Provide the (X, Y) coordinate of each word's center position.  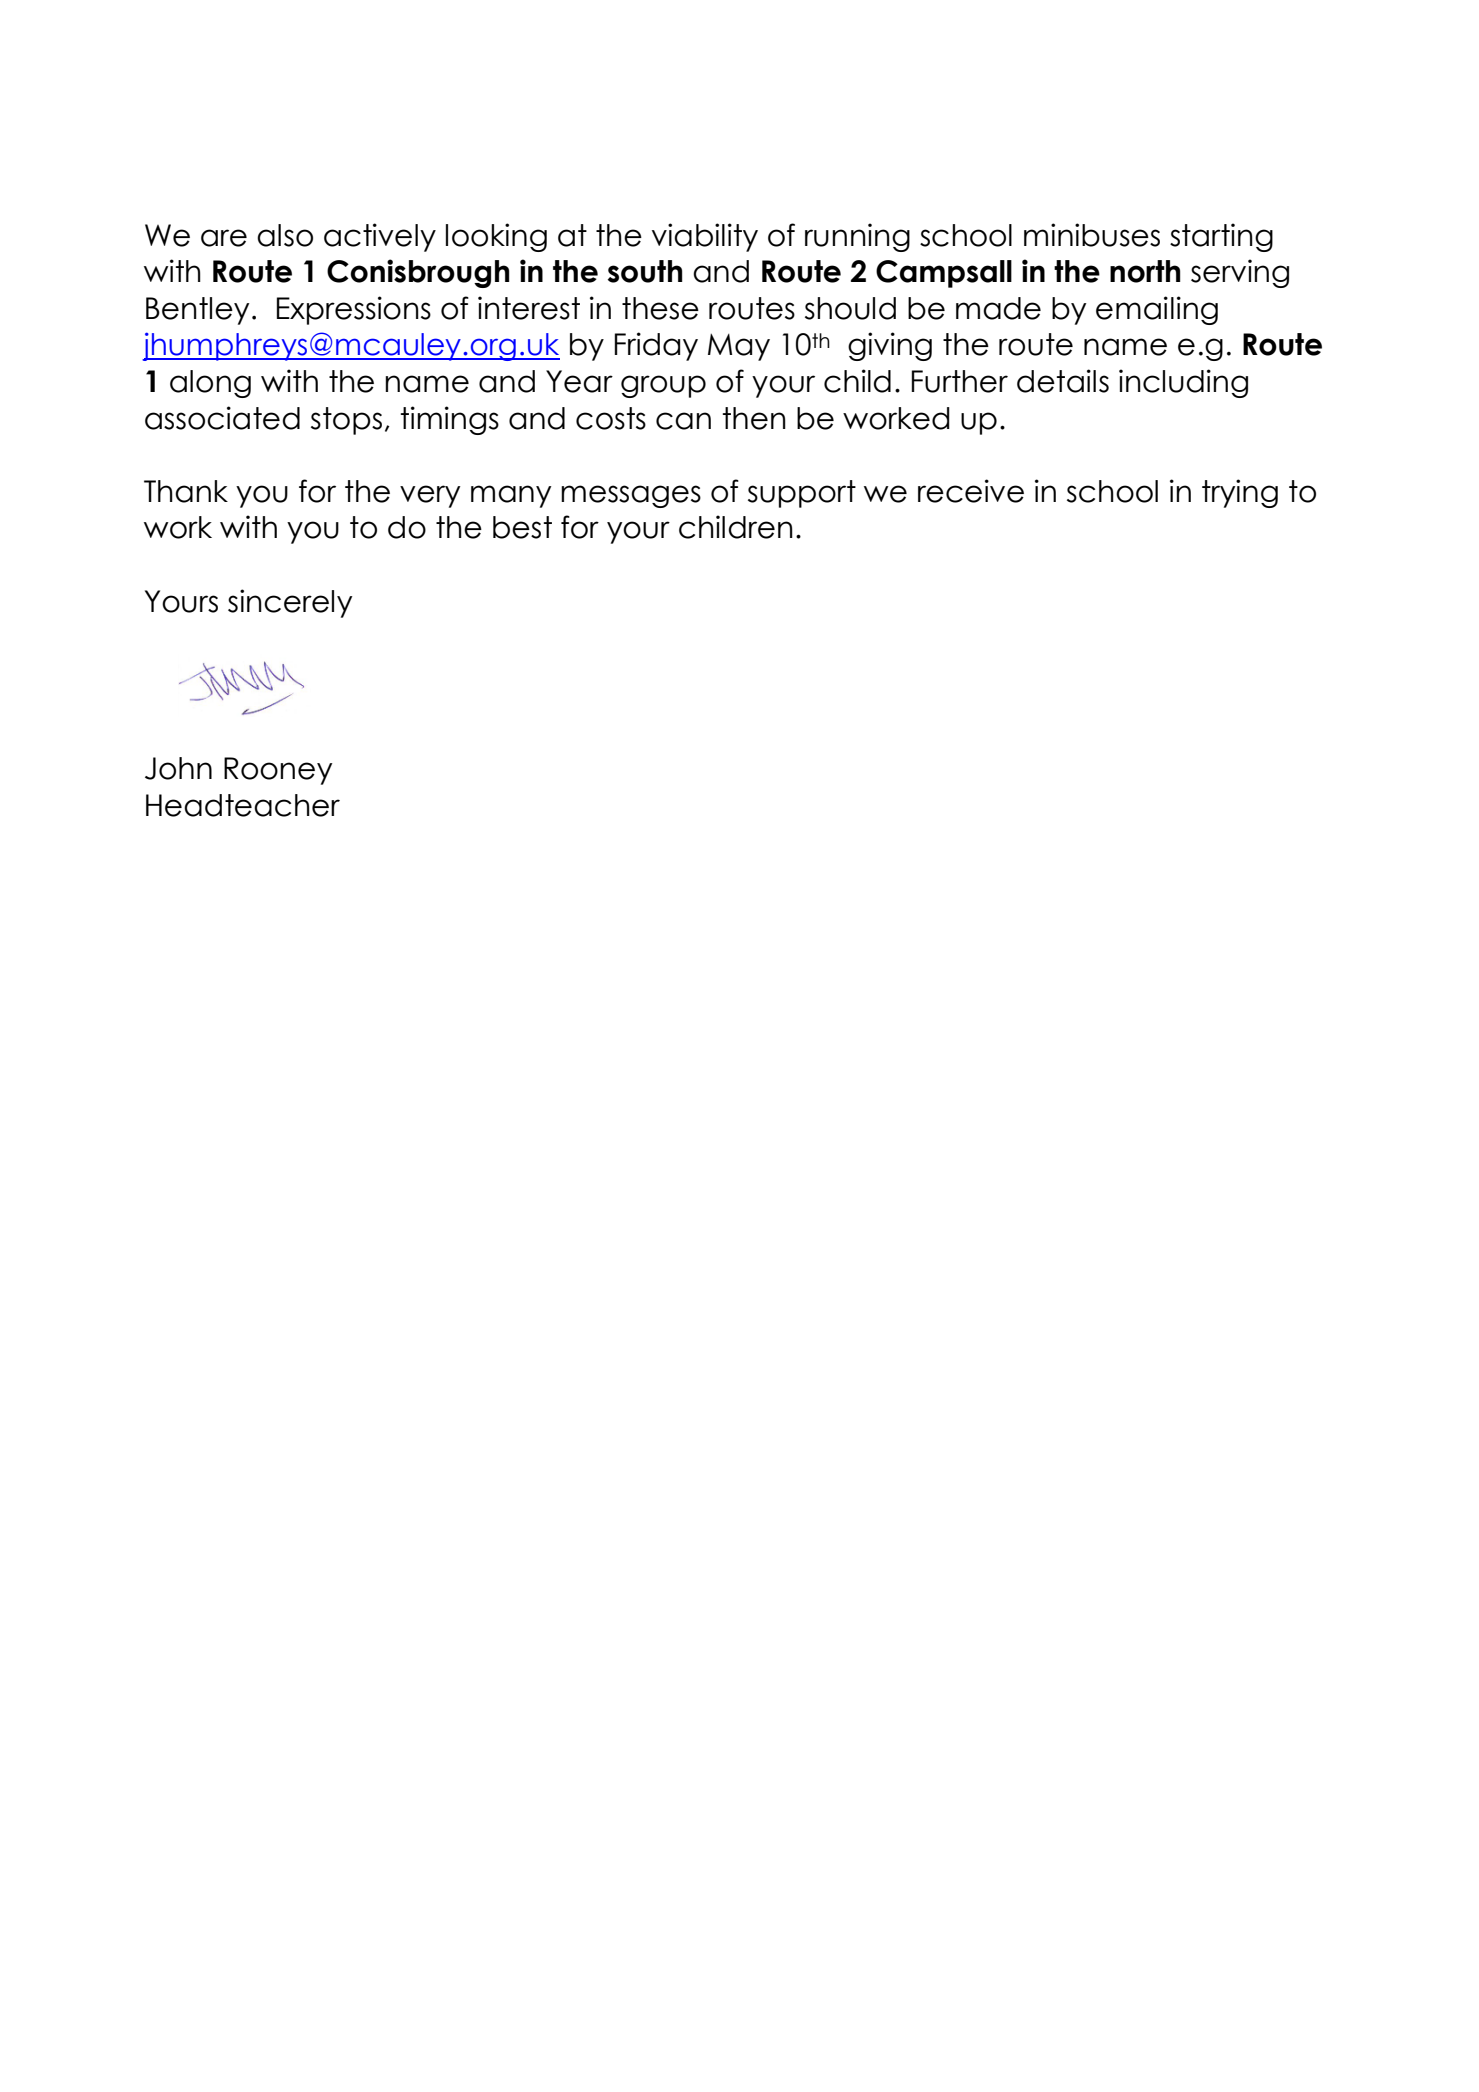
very (430, 496)
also (285, 235)
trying (1240, 493)
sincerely (290, 603)
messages (631, 496)
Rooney (278, 771)
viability (705, 237)
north (1145, 271)
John (178, 768)
